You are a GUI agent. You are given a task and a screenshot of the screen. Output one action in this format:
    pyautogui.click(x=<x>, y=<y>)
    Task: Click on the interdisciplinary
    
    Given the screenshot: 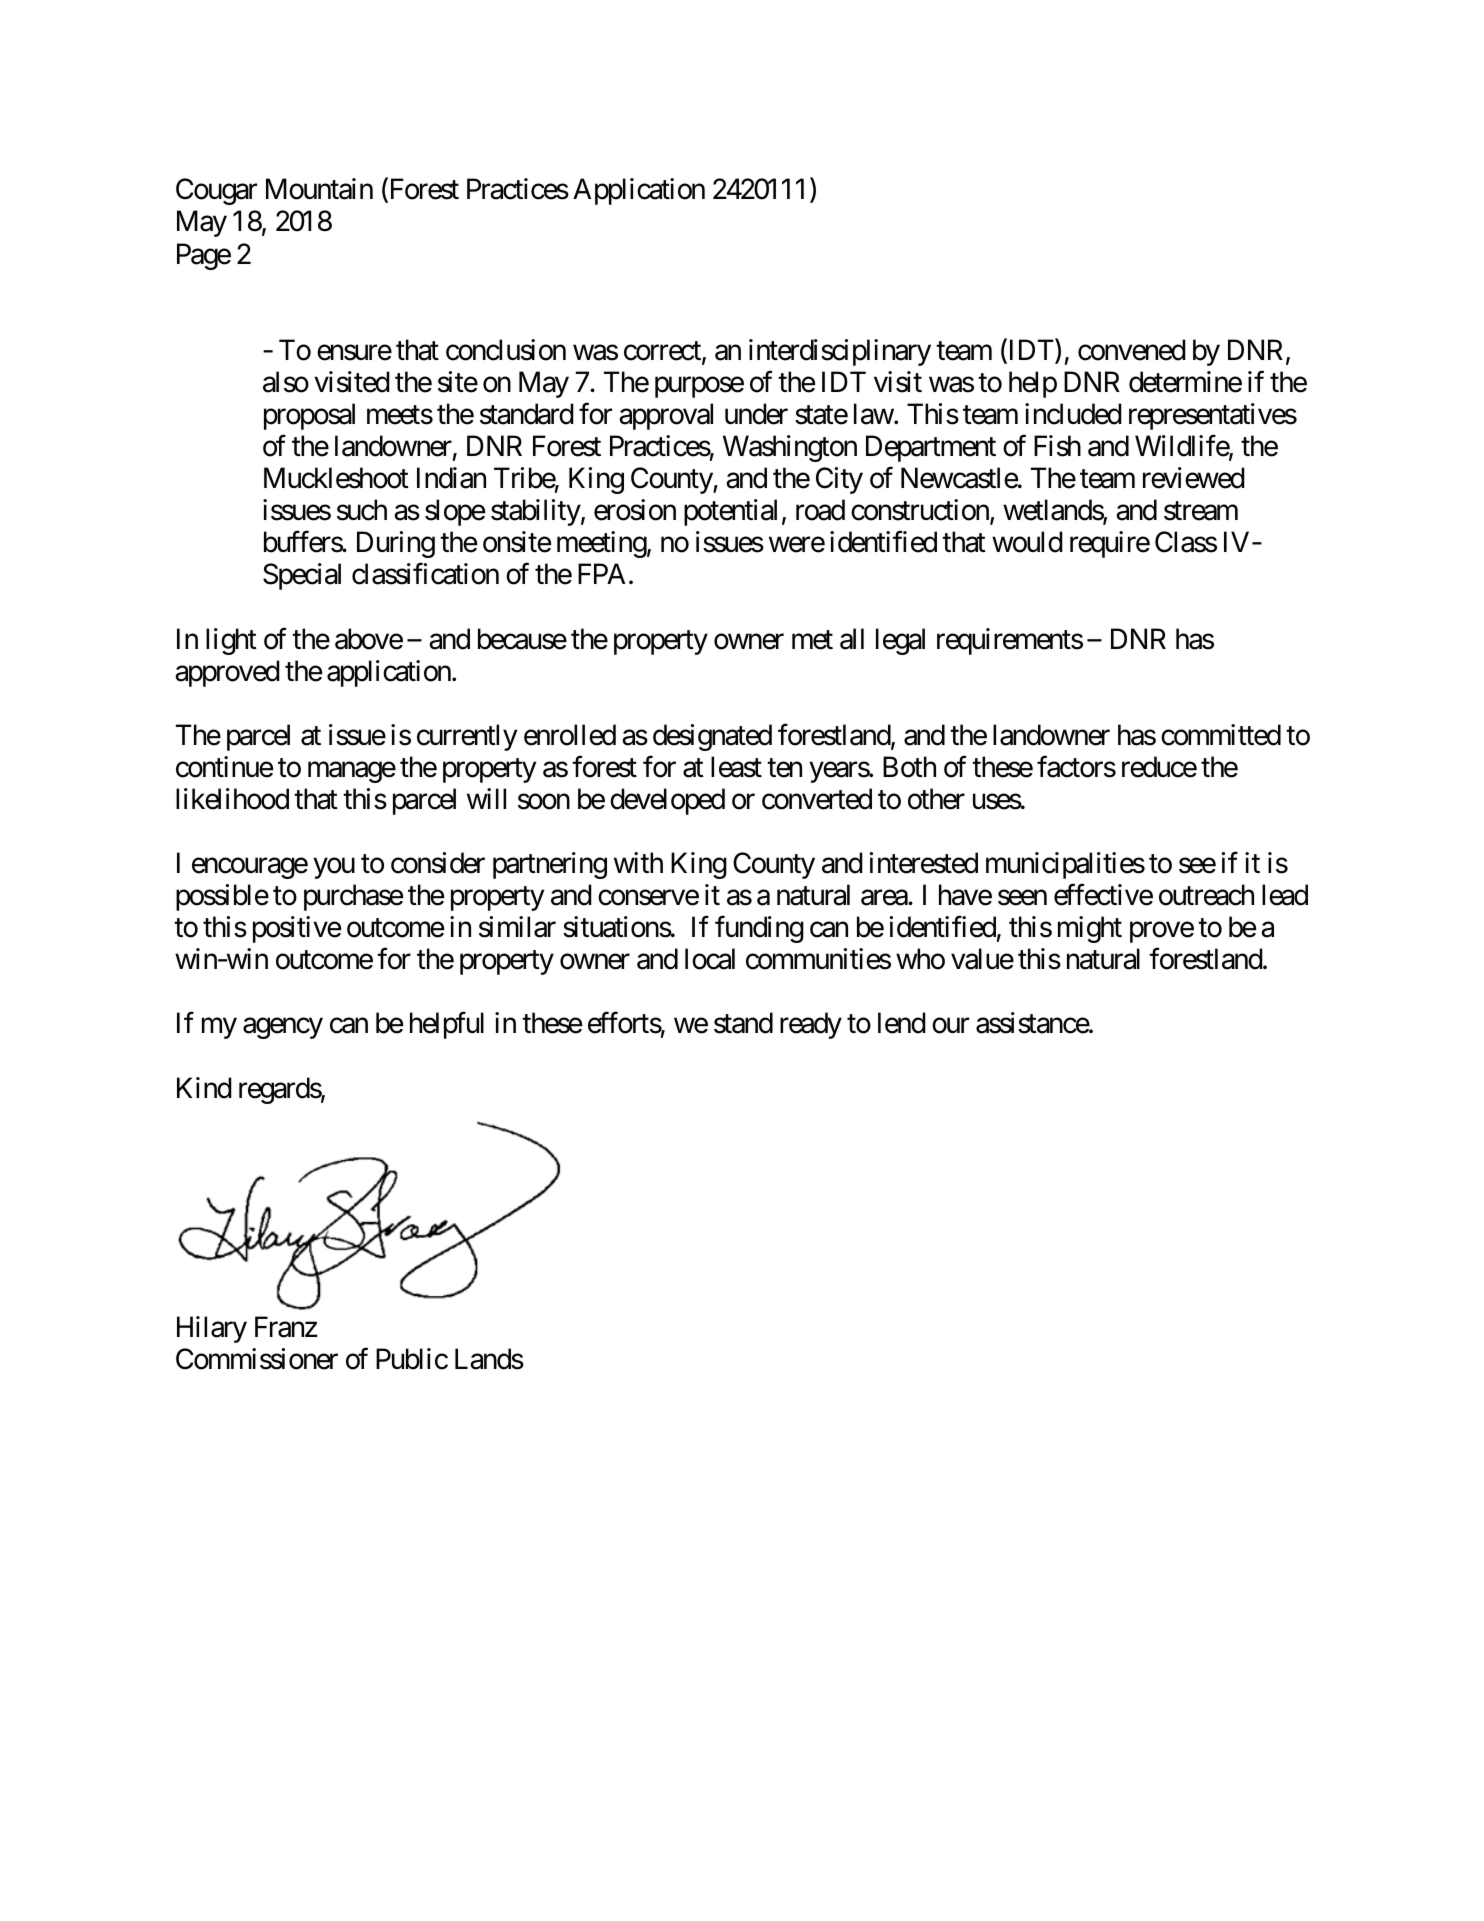 What is the action you would take?
    pyautogui.click(x=840, y=352)
